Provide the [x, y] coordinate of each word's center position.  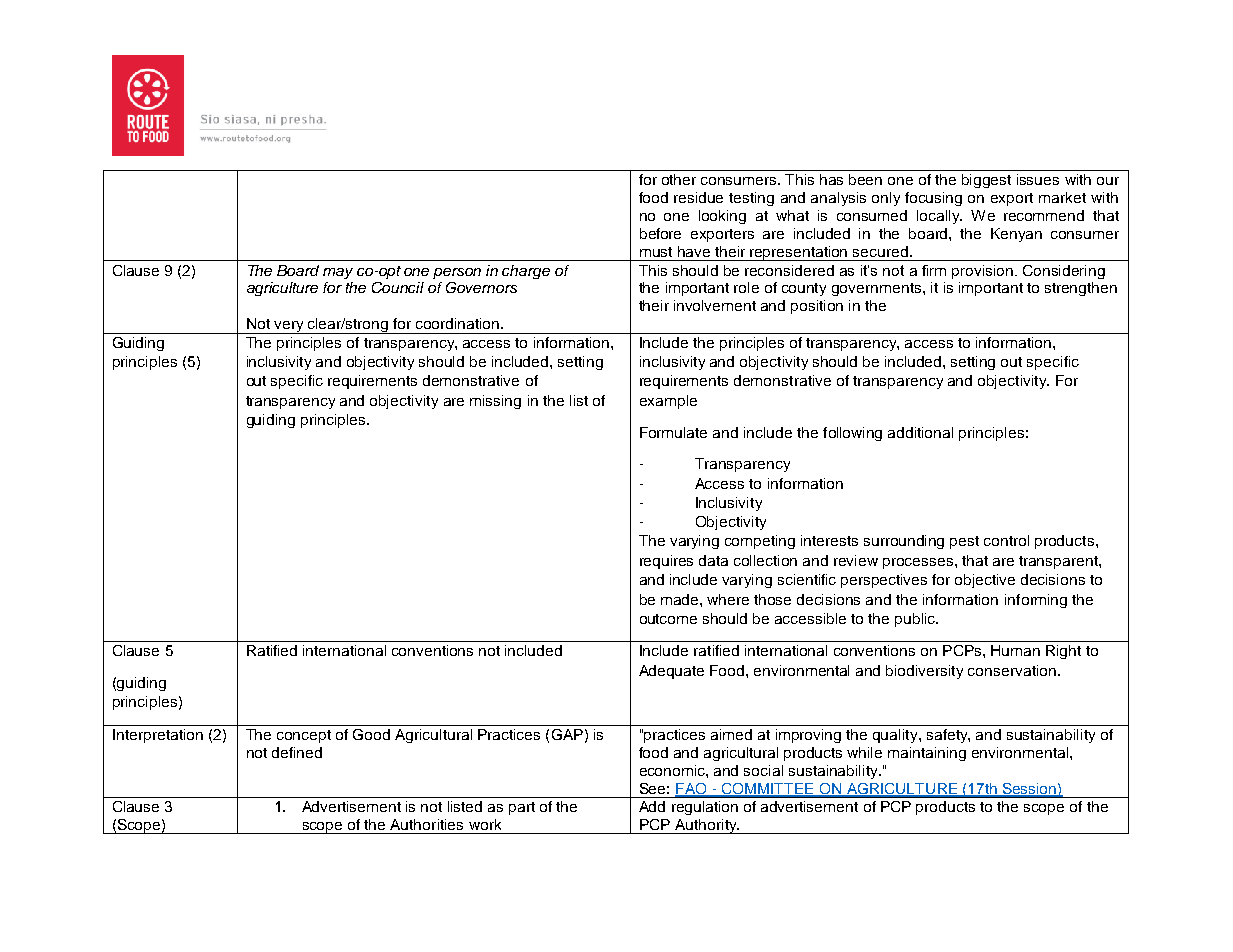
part [522, 808]
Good [371, 734]
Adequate [671, 672]
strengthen [1081, 289]
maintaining [927, 754]
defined [297, 752]
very [289, 327]
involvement [715, 305]
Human [1015, 650]
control [1006, 540]
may [338, 273]
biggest [986, 181]
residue [698, 197]
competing [760, 542]
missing [495, 402]
